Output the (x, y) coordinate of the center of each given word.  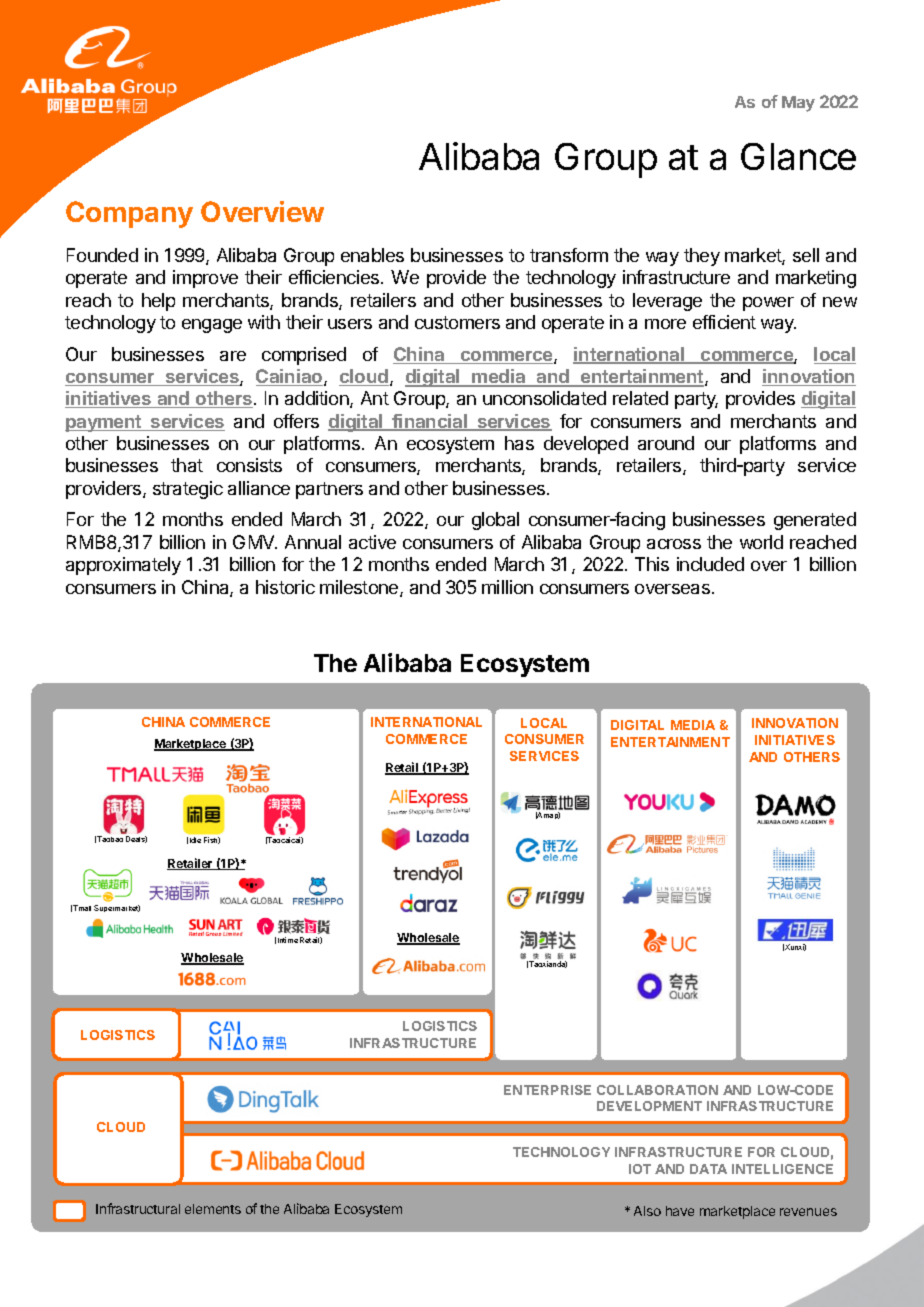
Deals (136, 839)
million (507, 587)
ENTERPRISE (547, 1090)
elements (213, 1209)
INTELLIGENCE (782, 1169)
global (495, 521)
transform (569, 255)
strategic (188, 490)
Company (129, 214)
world (761, 542)
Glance (798, 156)
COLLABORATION (657, 1090)
